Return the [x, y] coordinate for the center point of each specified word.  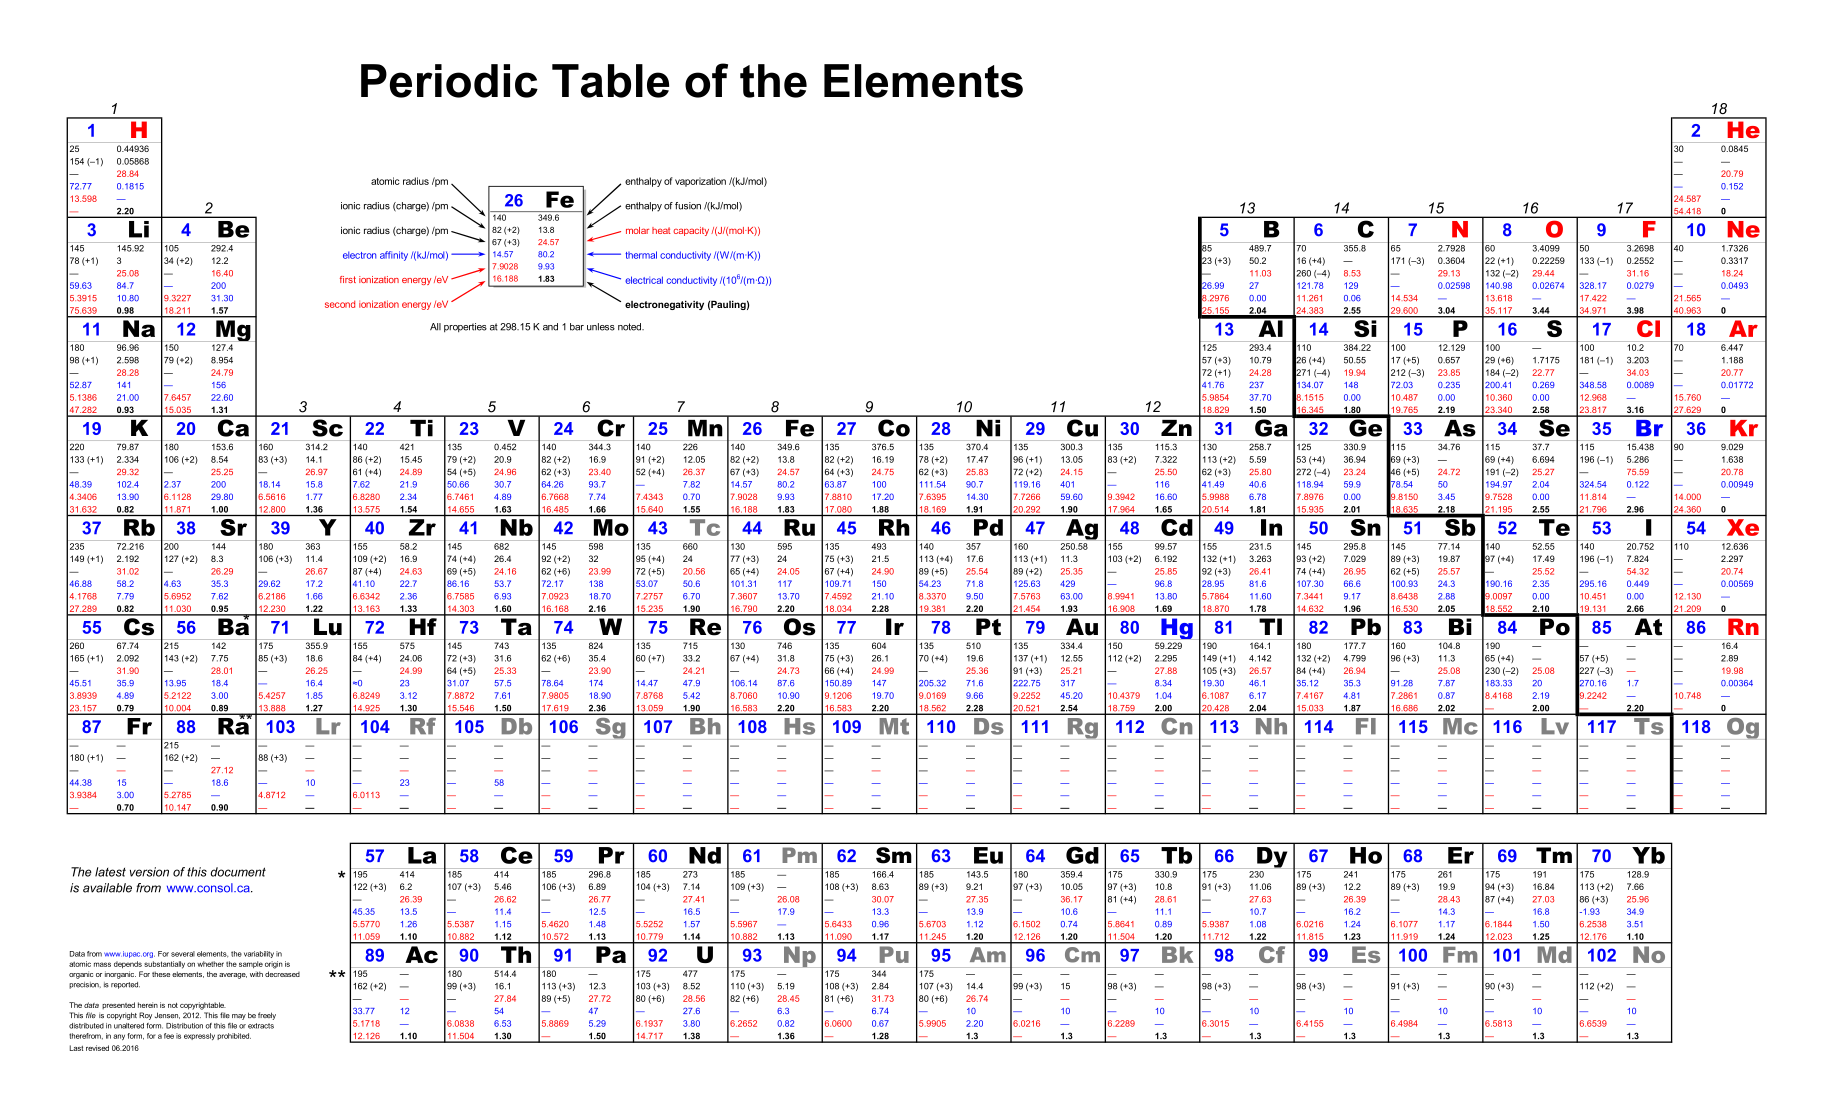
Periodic [449, 81]
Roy [145, 1016]
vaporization [700, 182]
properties [465, 327]
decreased [282, 974]
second [340, 304]
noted [630, 327]
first [348, 279]
